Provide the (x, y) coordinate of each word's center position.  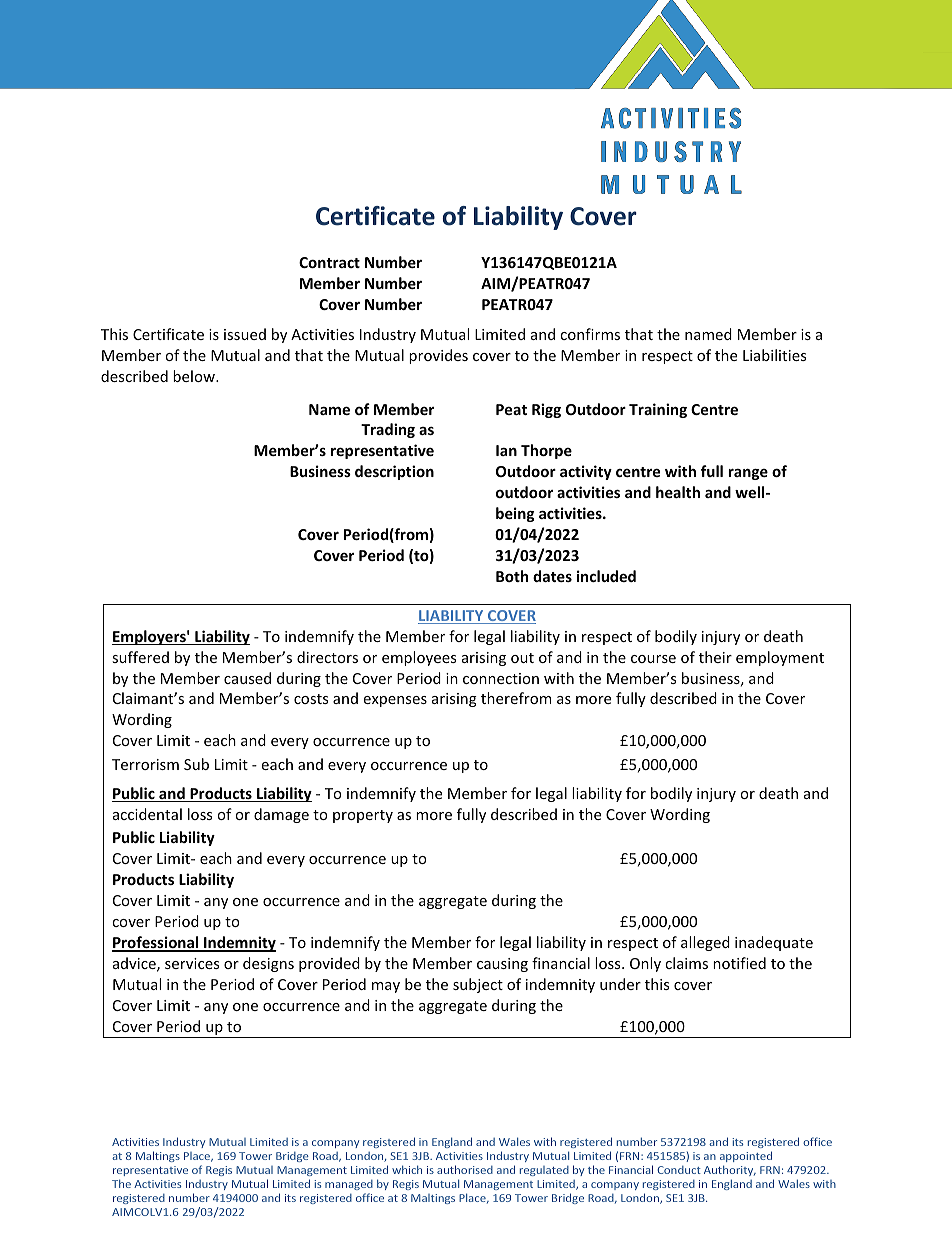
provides (438, 356)
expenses (395, 701)
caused (247, 678)
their (715, 657)
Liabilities (774, 355)
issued (245, 334)
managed (349, 1187)
